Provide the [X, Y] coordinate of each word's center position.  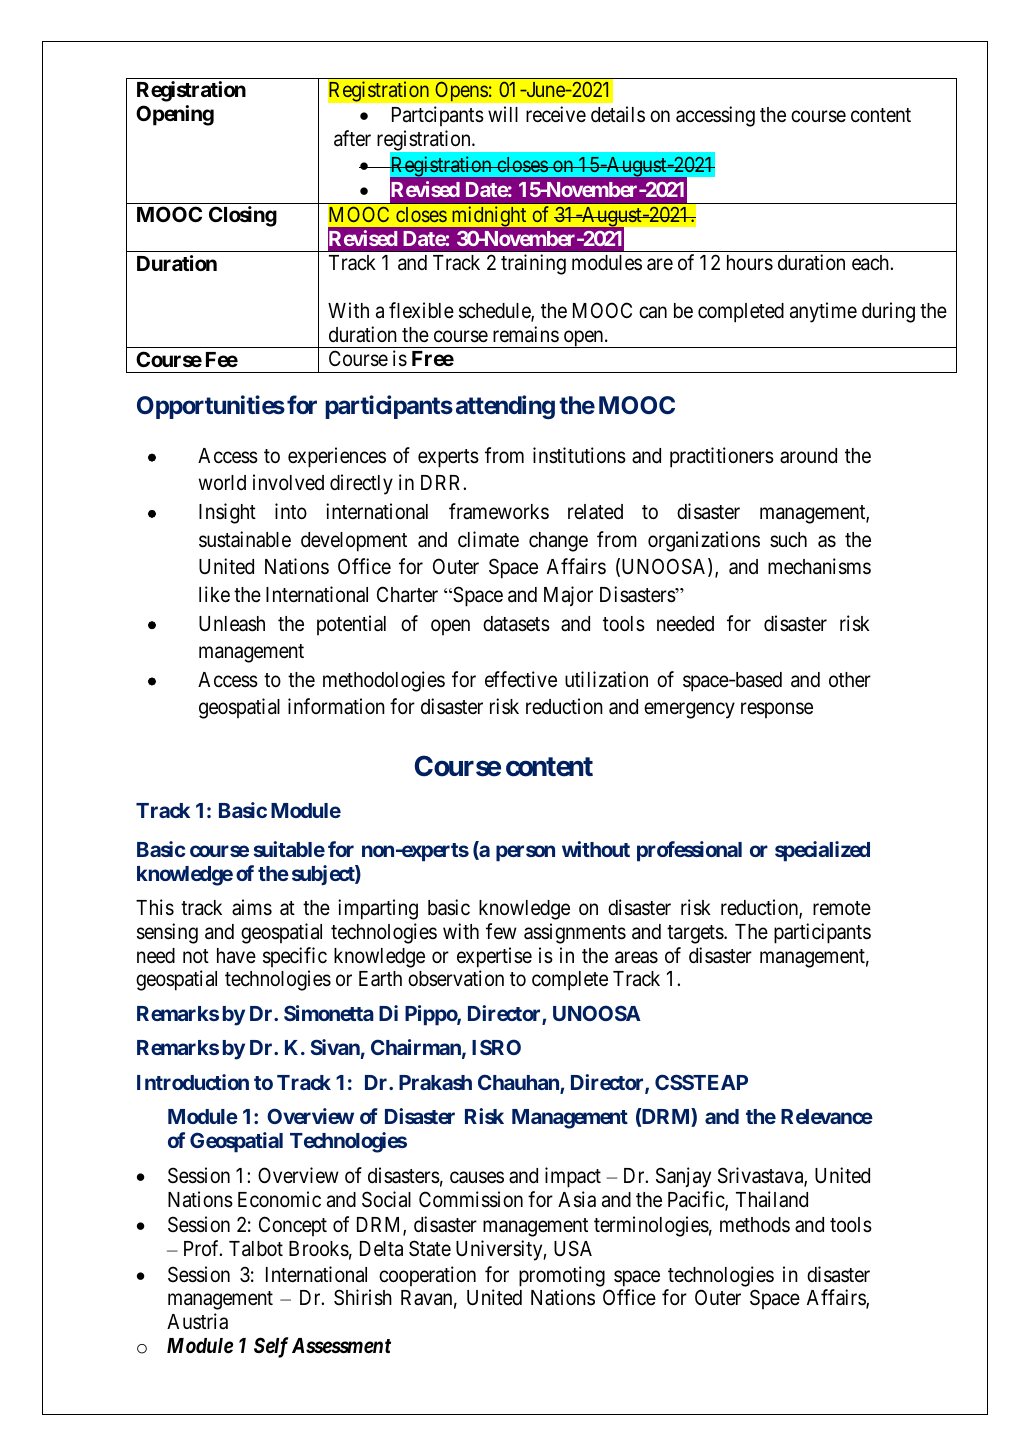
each [871, 263]
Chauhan [519, 1083]
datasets [516, 624]
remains [526, 334]
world [222, 483]
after [352, 138]
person [525, 853]
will [503, 114]
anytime [823, 312]
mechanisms [819, 566]
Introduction [193, 1082]
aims [252, 907]
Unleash [232, 624]
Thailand [772, 1199]
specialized [822, 851]
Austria [197, 1321]
